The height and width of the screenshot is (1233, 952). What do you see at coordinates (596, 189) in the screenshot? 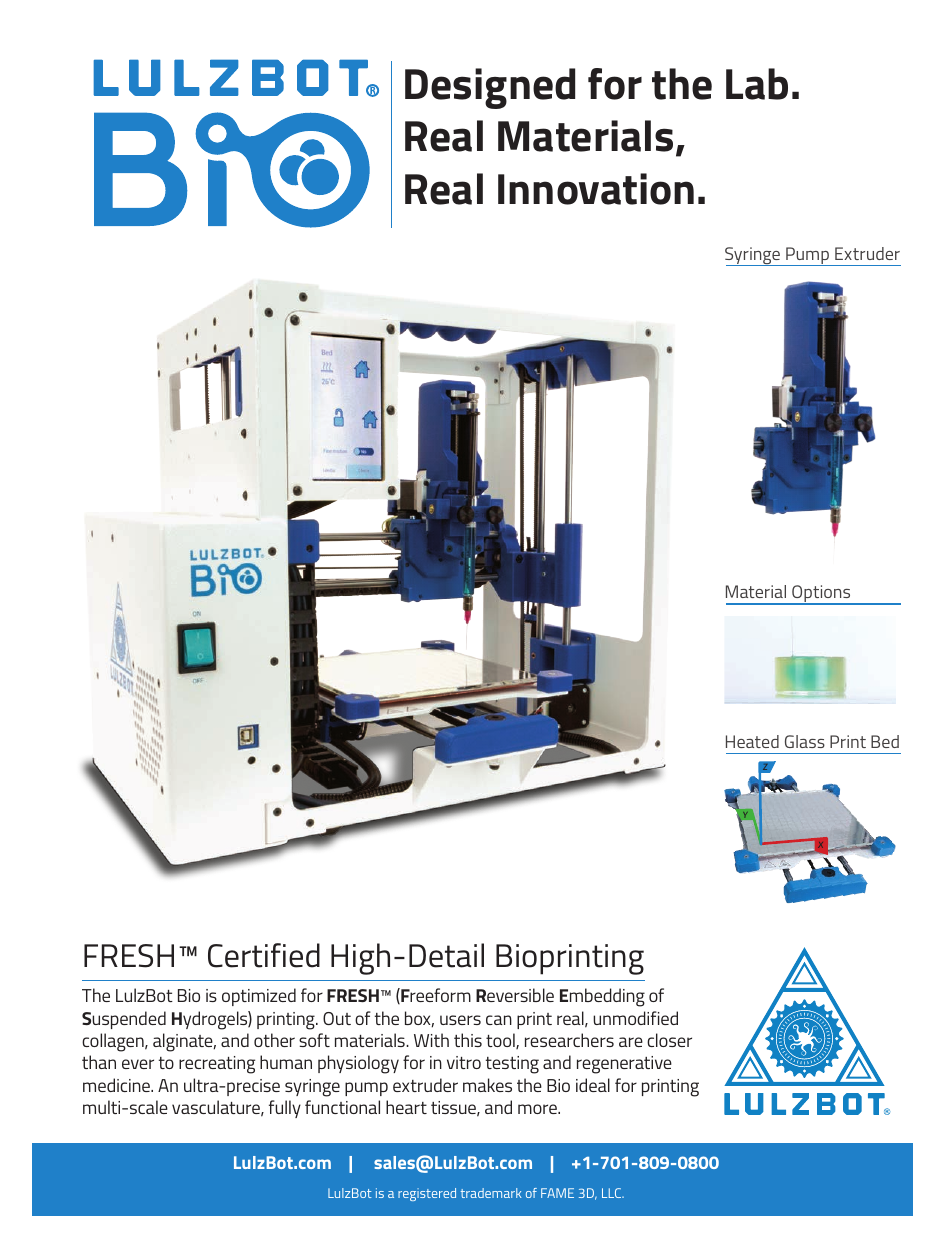
I see `Innovation` at bounding box center [596, 189].
